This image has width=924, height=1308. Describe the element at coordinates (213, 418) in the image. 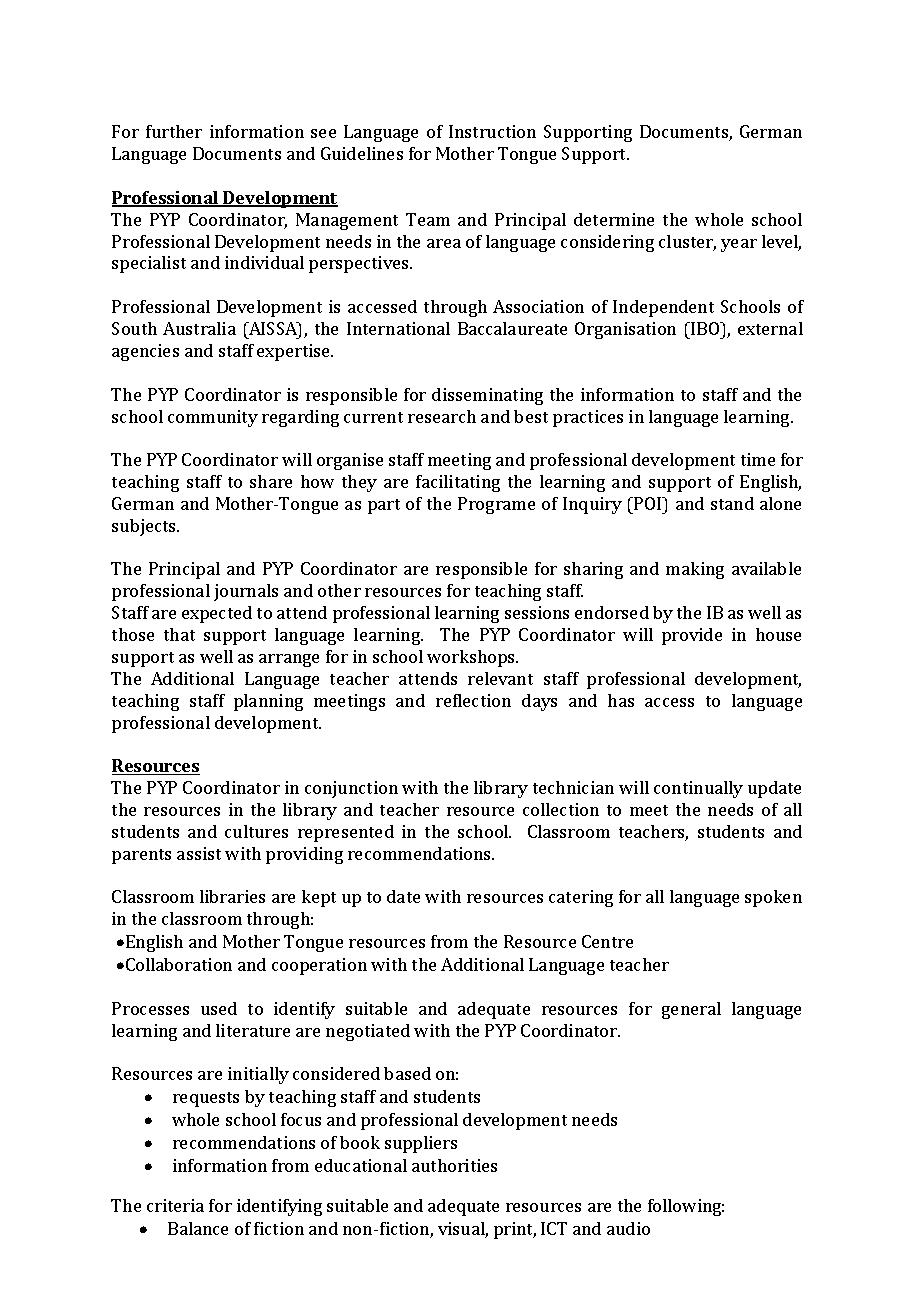

I see `community` at that location.
